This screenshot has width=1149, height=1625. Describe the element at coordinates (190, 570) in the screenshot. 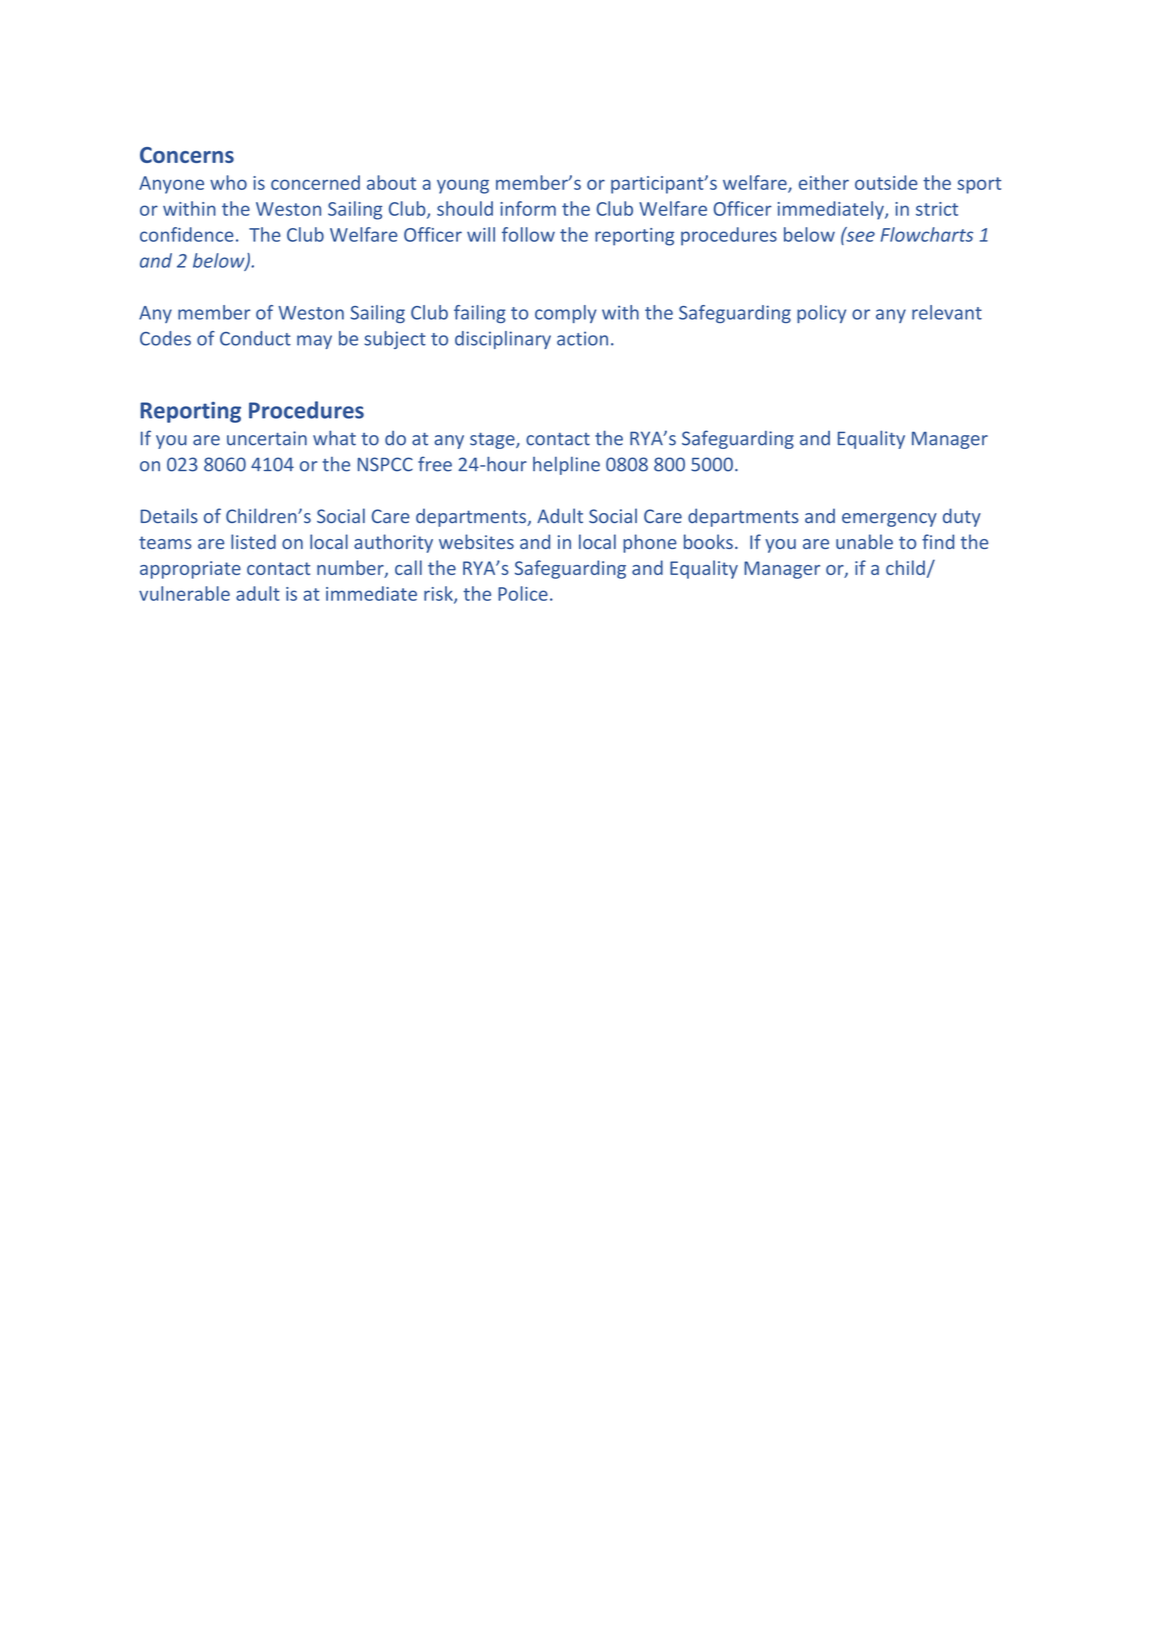

I see `appropriate` at that location.
